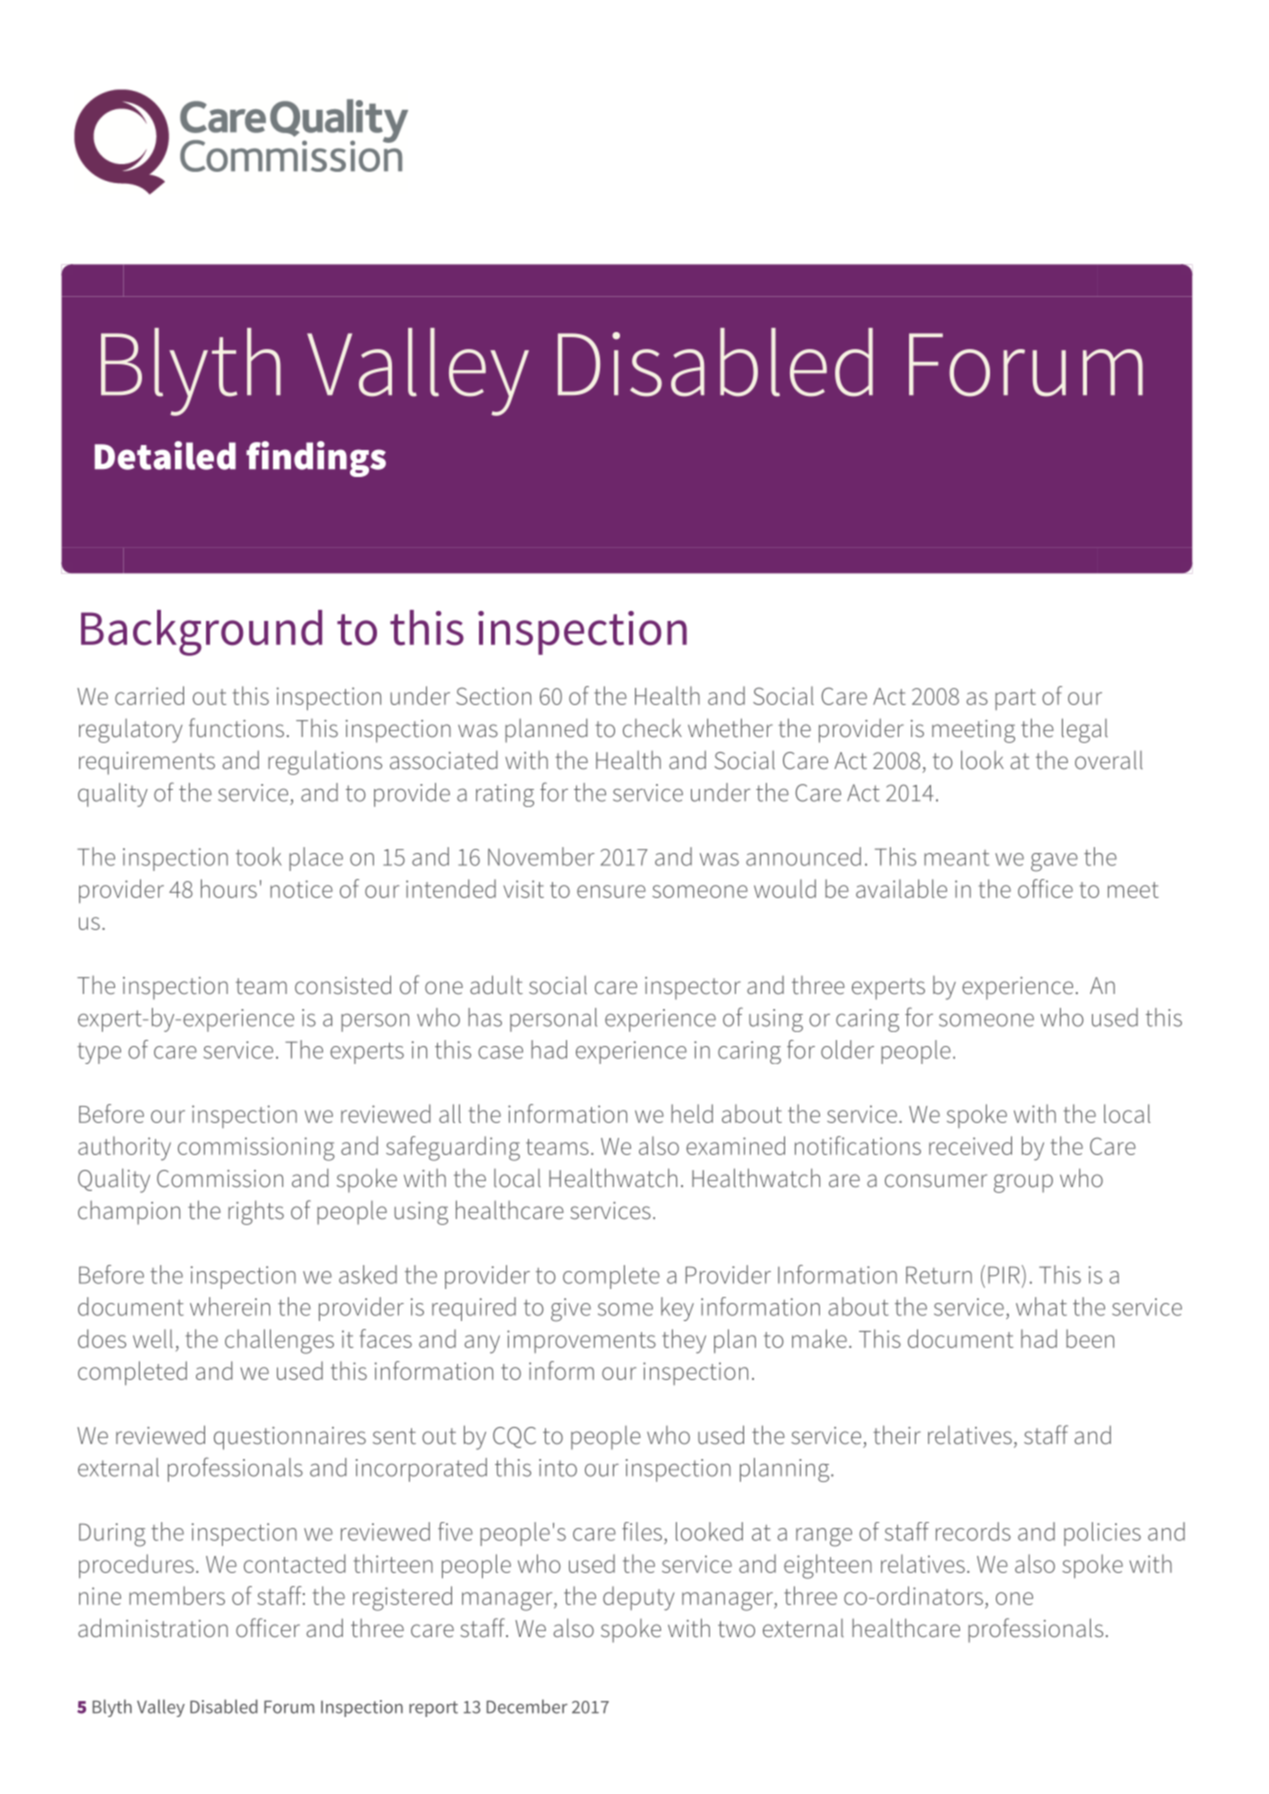  I want to click on administration, so click(153, 1627).
